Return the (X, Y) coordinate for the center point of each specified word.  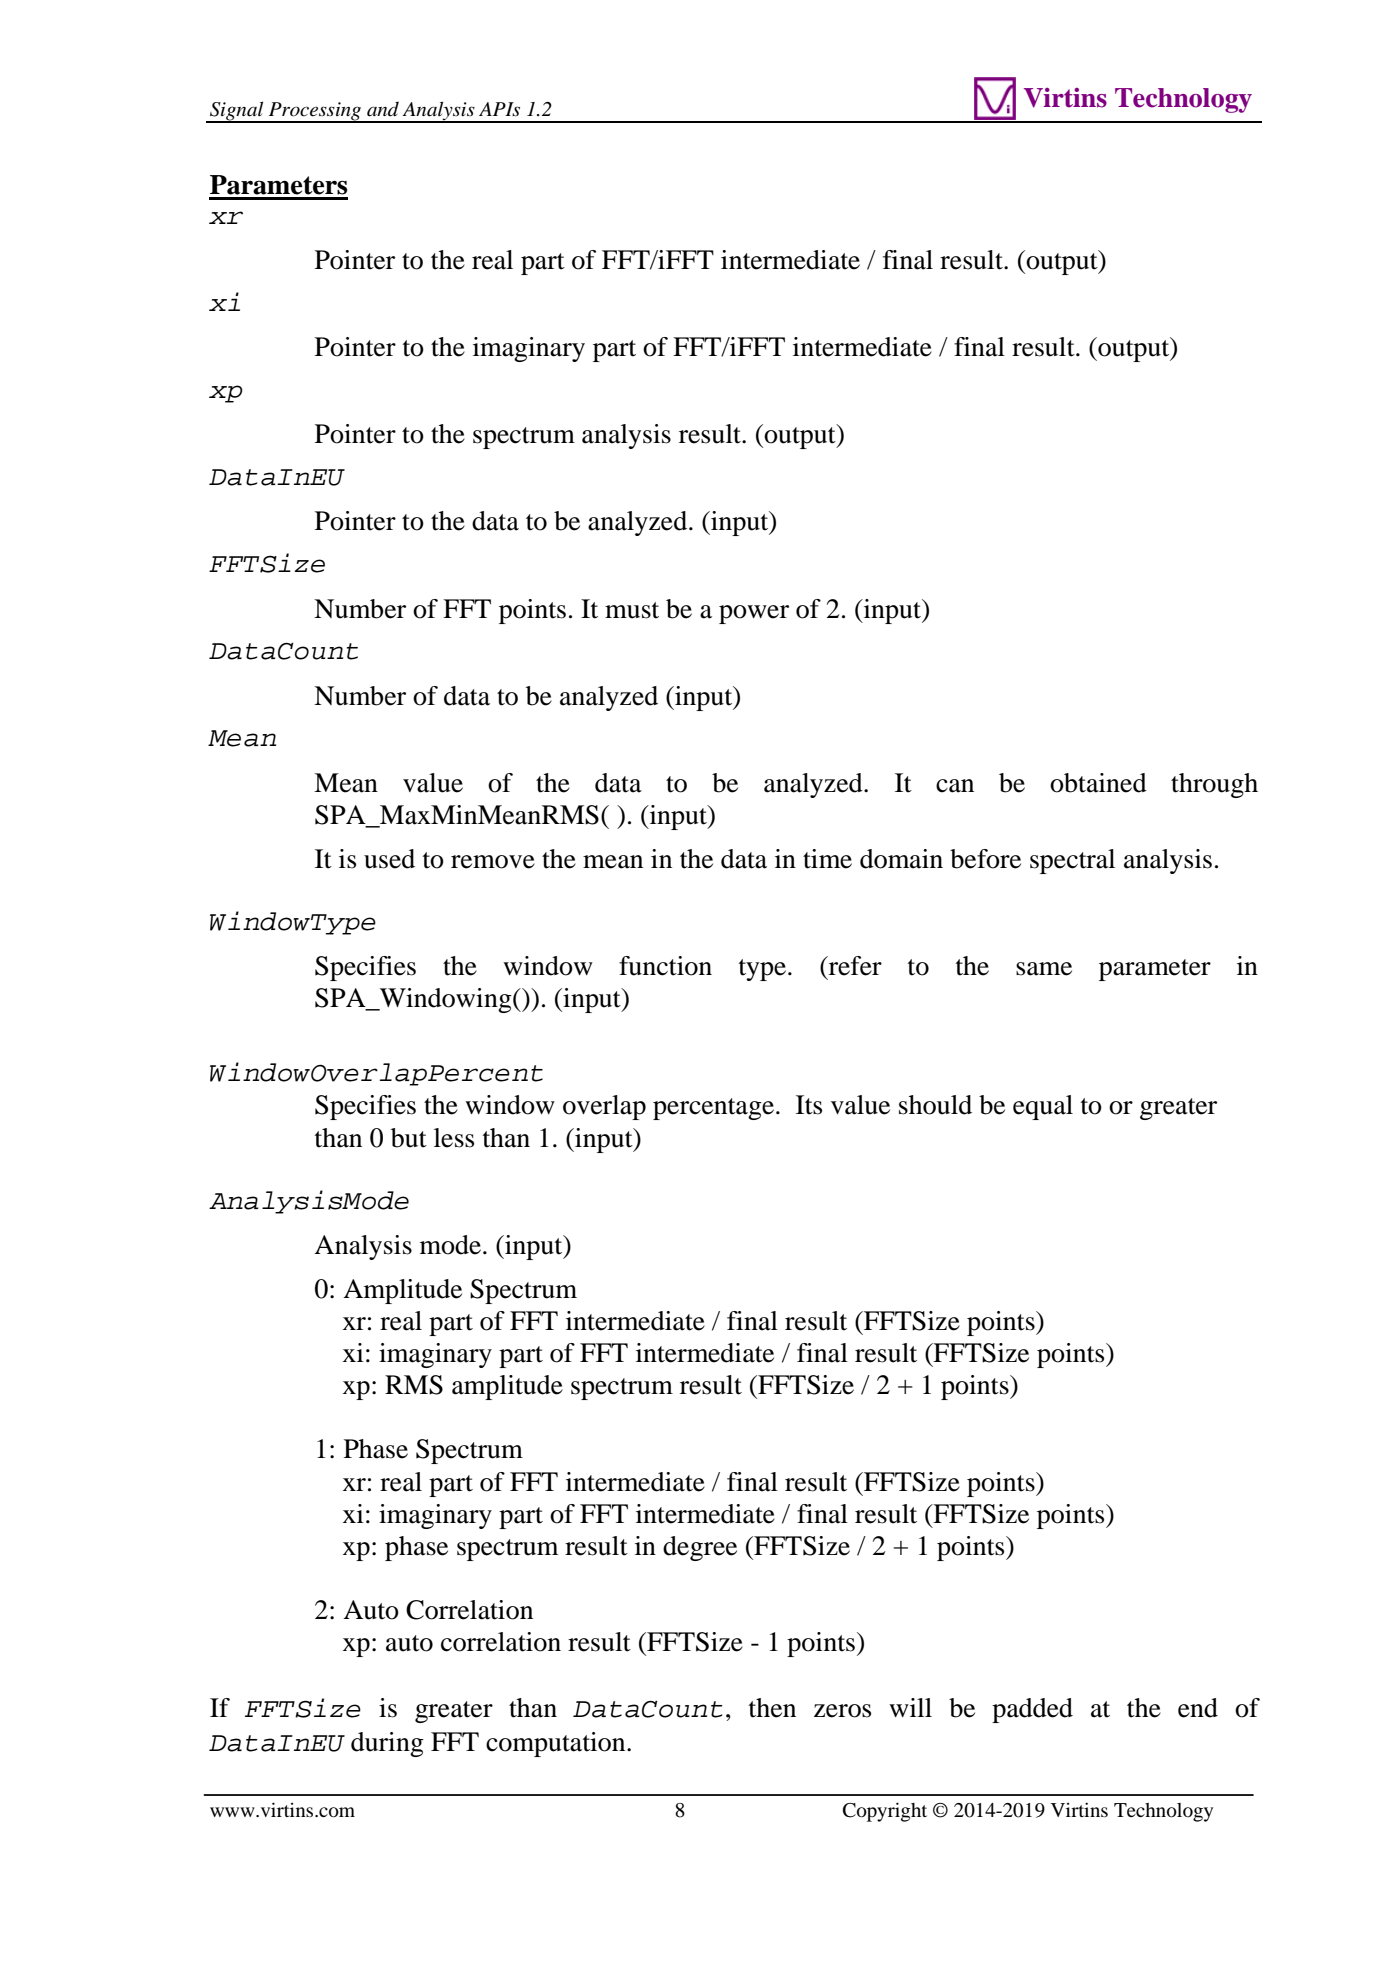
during (387, 1744)
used (389, 859)
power (754, 614)
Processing (315, 112)
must (632, 610)
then (772, 1708)
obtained (1098, 783)
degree (700, 1548)
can (955, 786)
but (409, 1138)
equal (1043, 1107)
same (1044, 969)
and (383, 109)
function (665, 966)
